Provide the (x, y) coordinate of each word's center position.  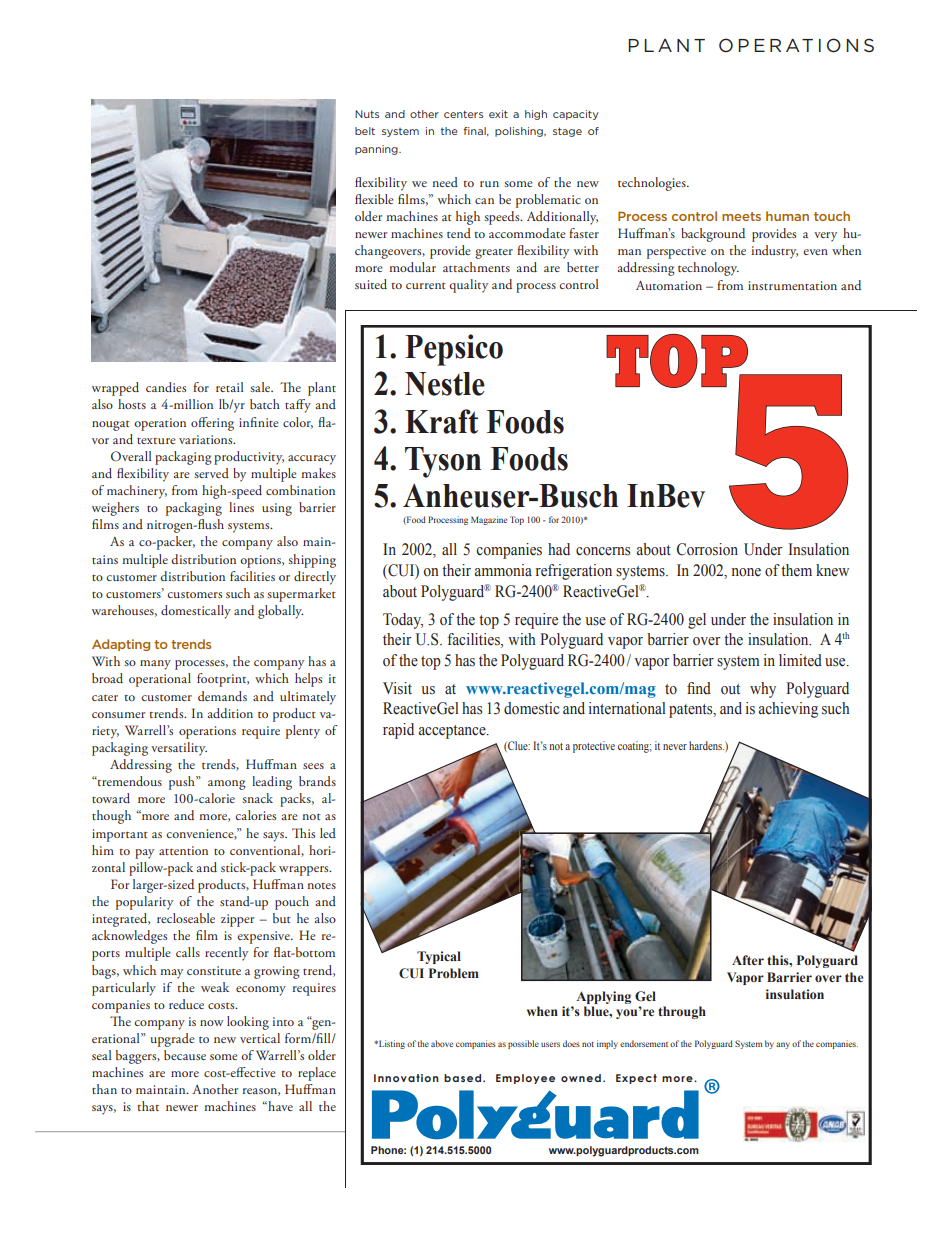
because (185, 1055)
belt (365, 131)
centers (463, 114)
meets (741, 216)
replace (317, 1074)
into (283, 1021)
